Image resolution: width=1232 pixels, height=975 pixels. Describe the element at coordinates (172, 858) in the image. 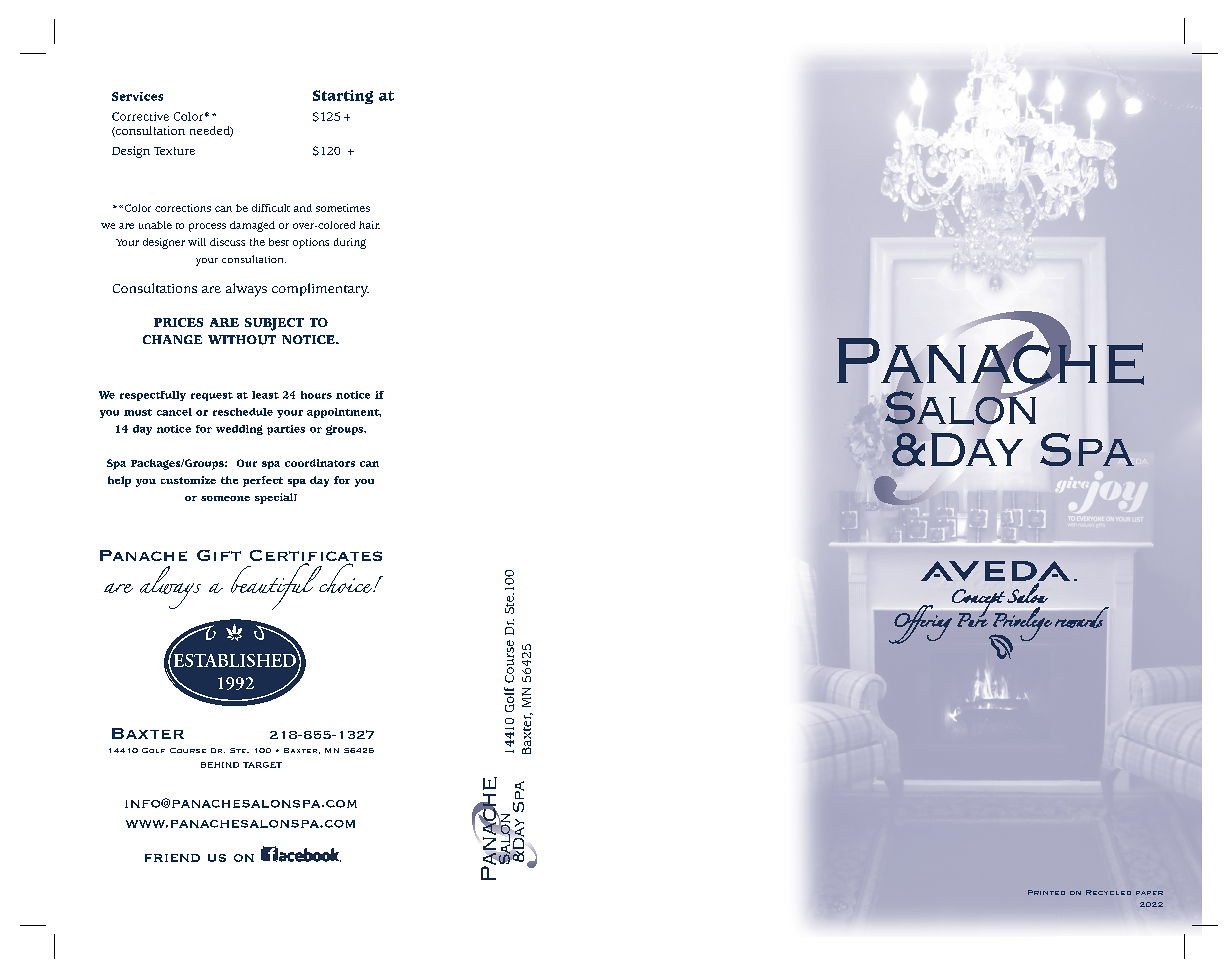

I see `friend` at that location.
